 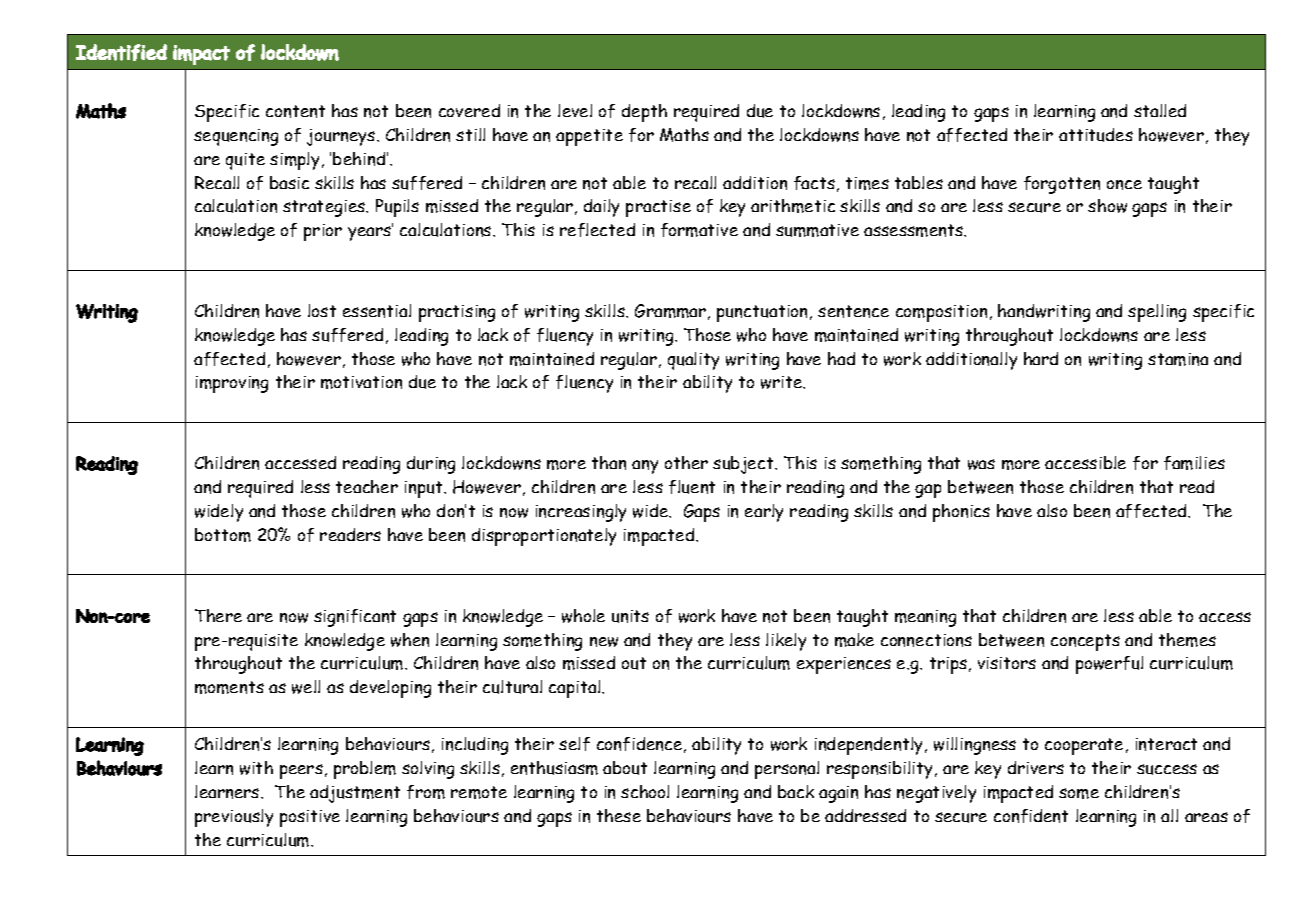 I want to click on school, so click(x=645, y=791).
